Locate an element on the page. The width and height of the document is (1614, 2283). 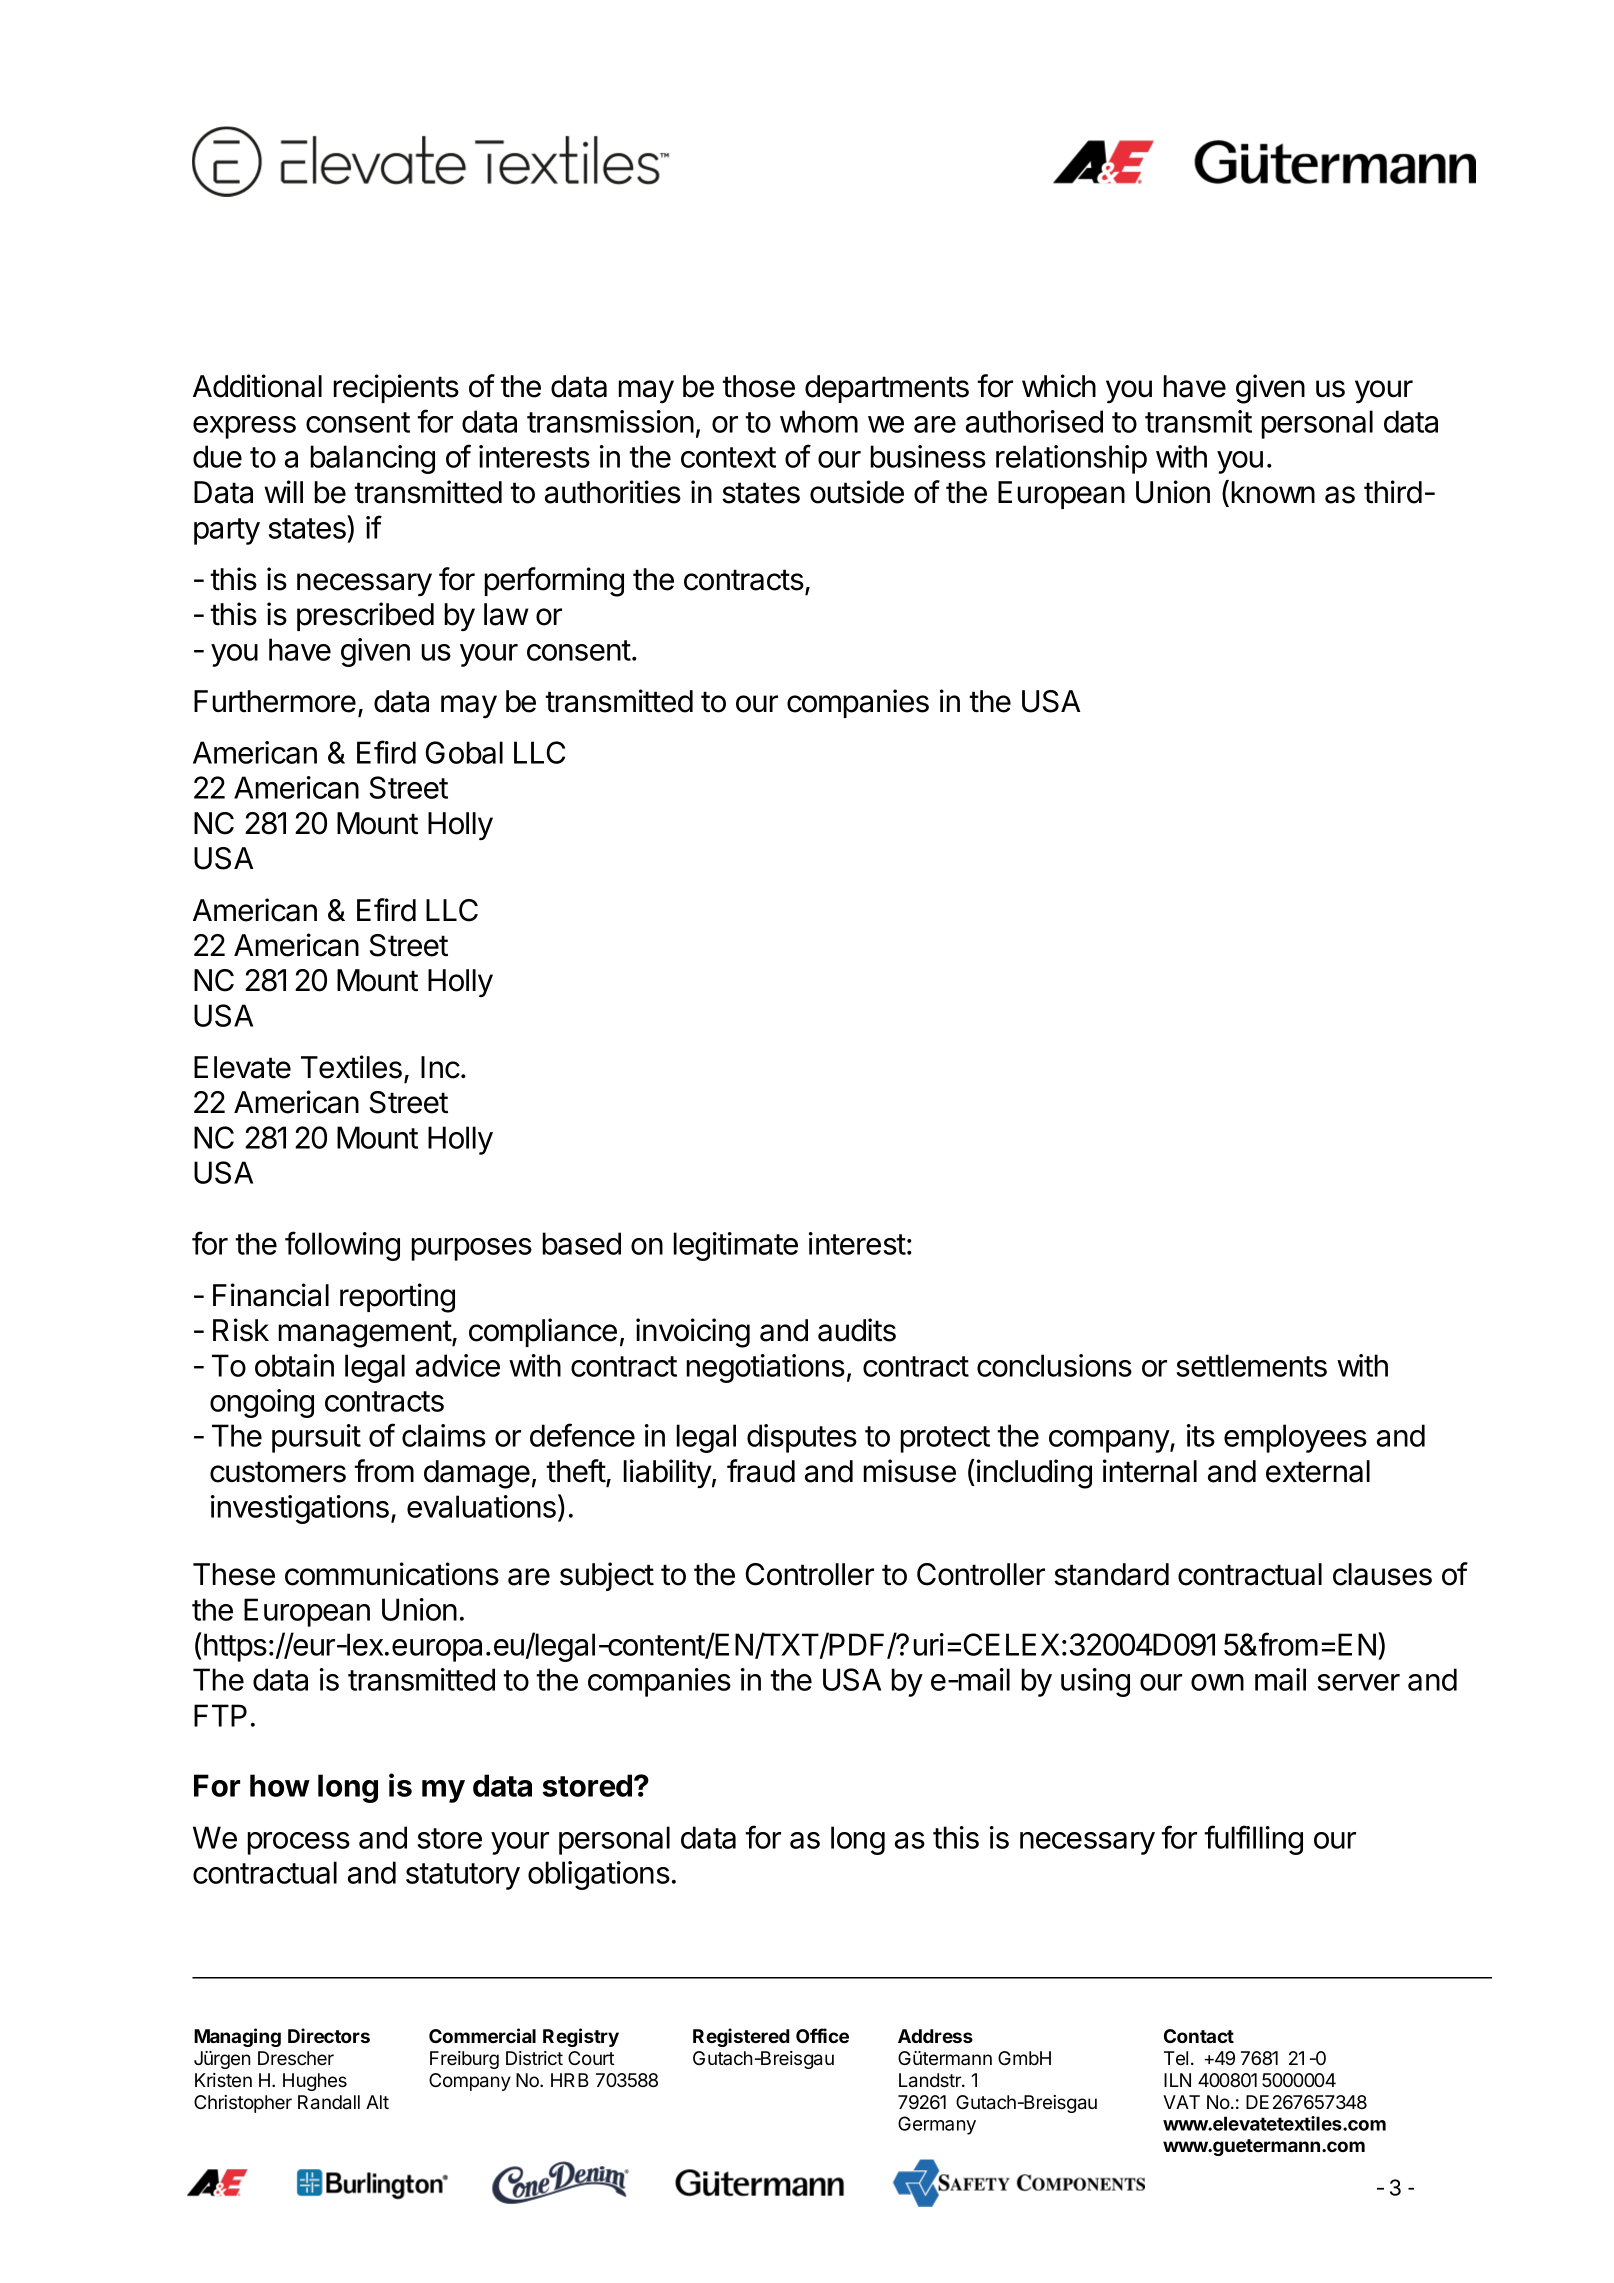
settlements is located at coordinates (1252, 1365).
